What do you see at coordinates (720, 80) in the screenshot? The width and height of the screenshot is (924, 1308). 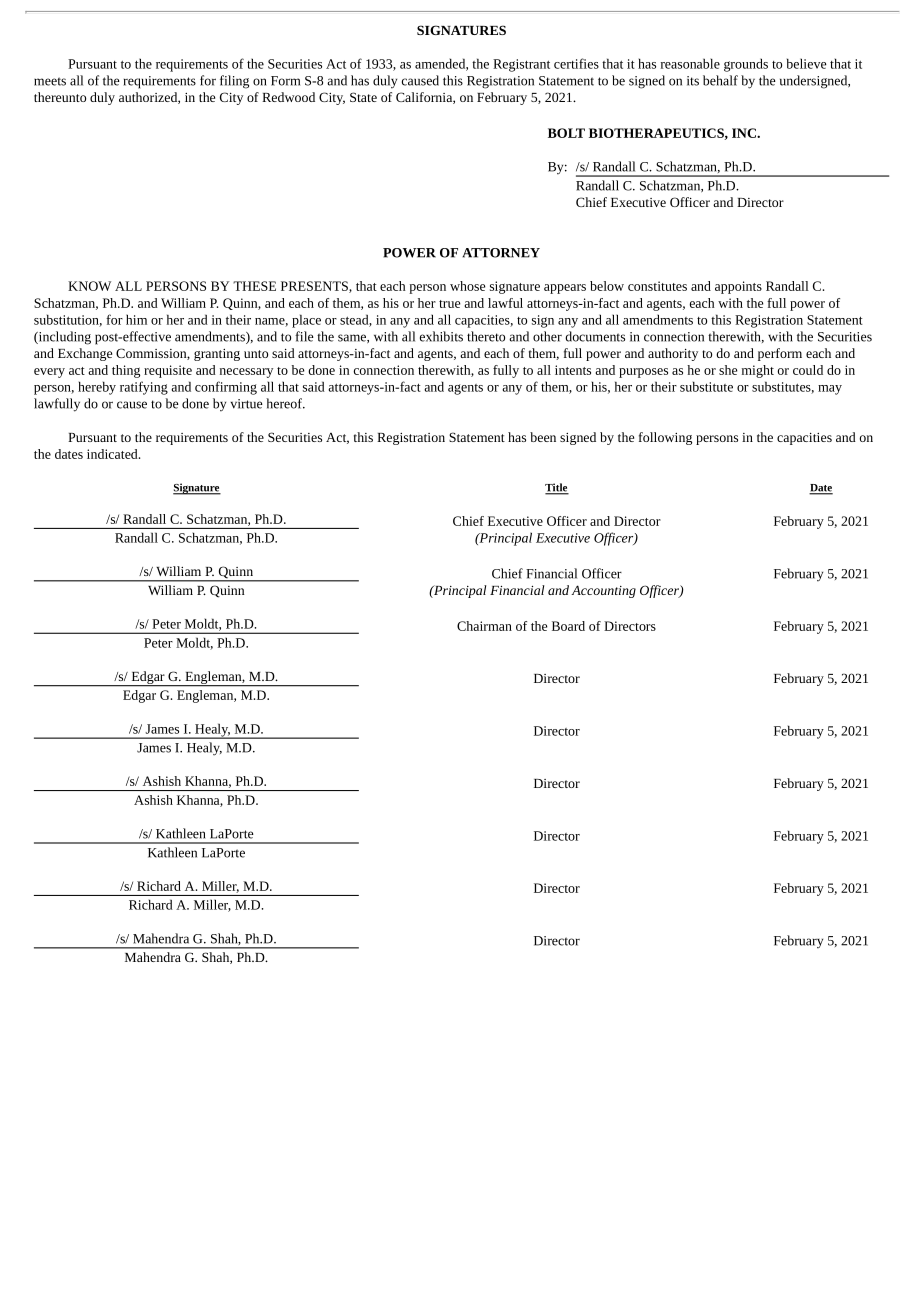 I see `behalf` at bounding box center [720, 80].
